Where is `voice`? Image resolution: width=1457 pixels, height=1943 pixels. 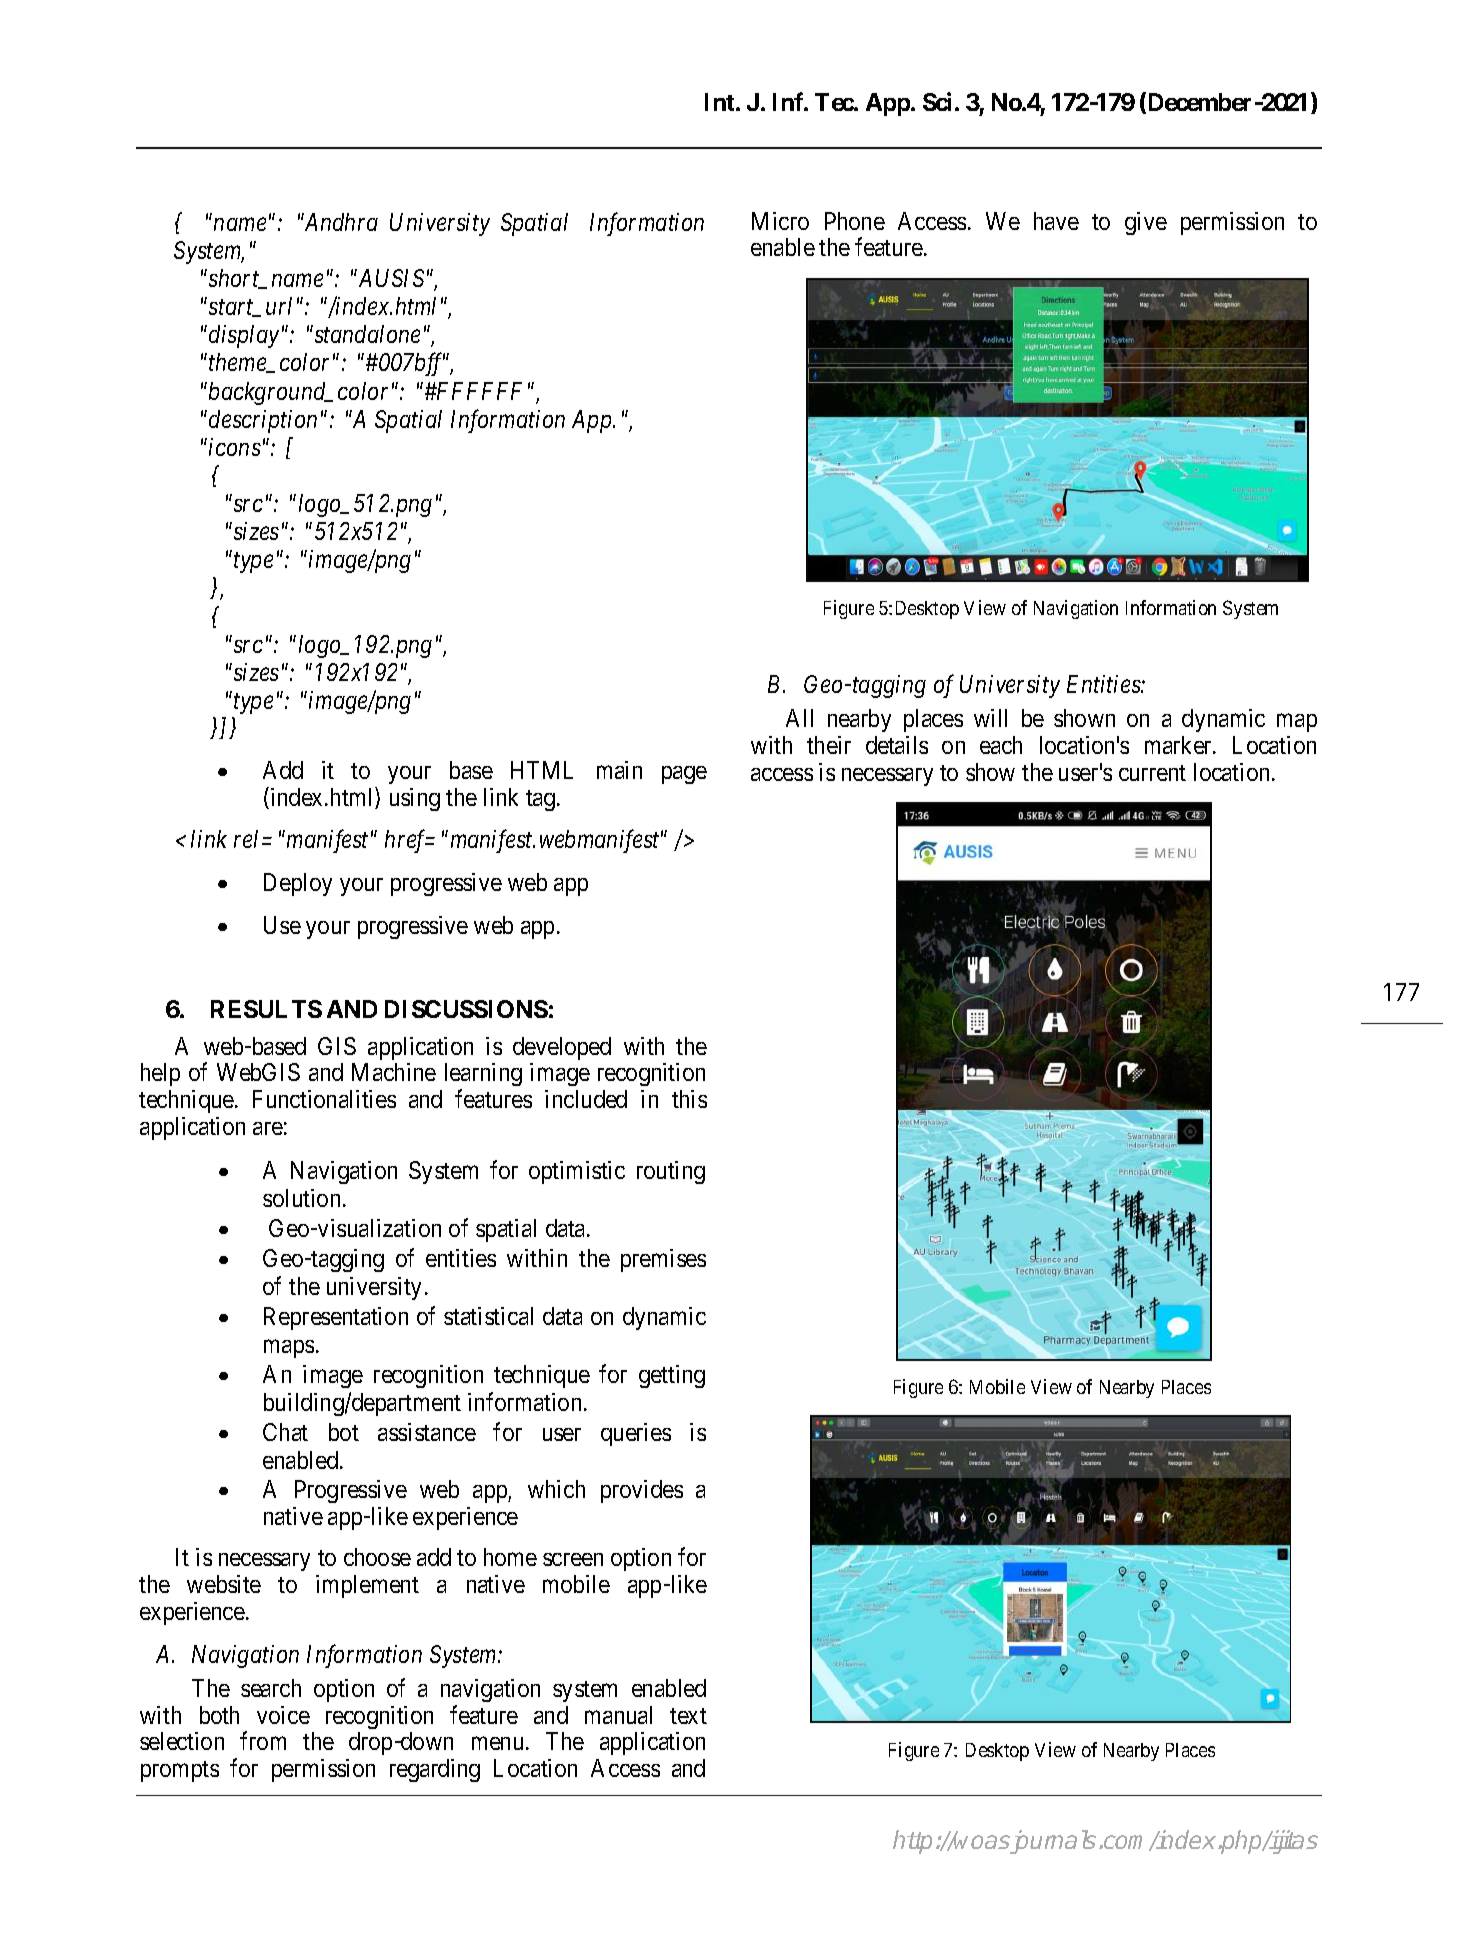 voice is located at coordinates (283, 1715).
